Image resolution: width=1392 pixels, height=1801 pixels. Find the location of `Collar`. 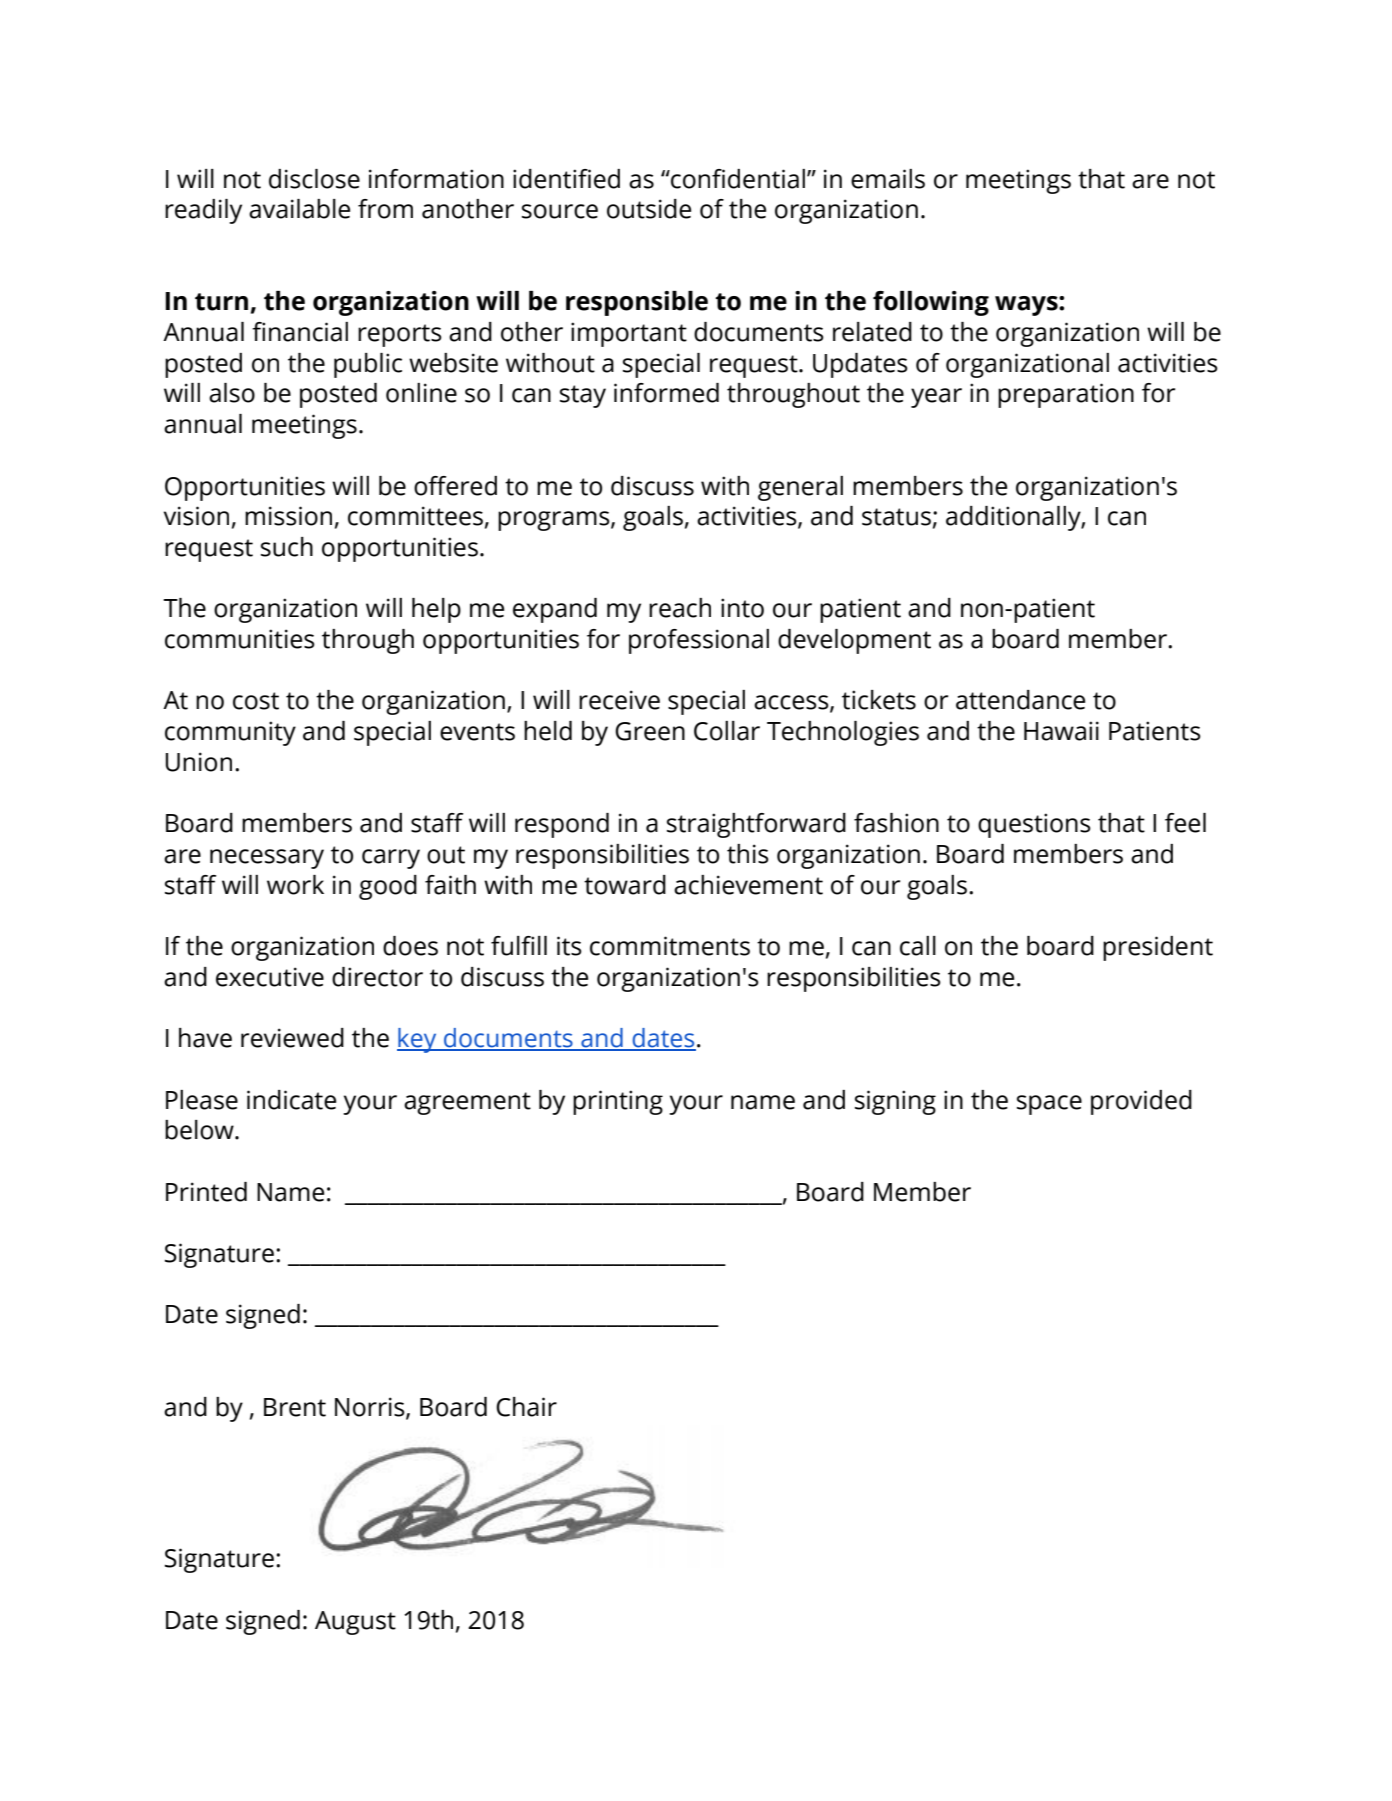

Collar is located at coordinates (727, 731).
